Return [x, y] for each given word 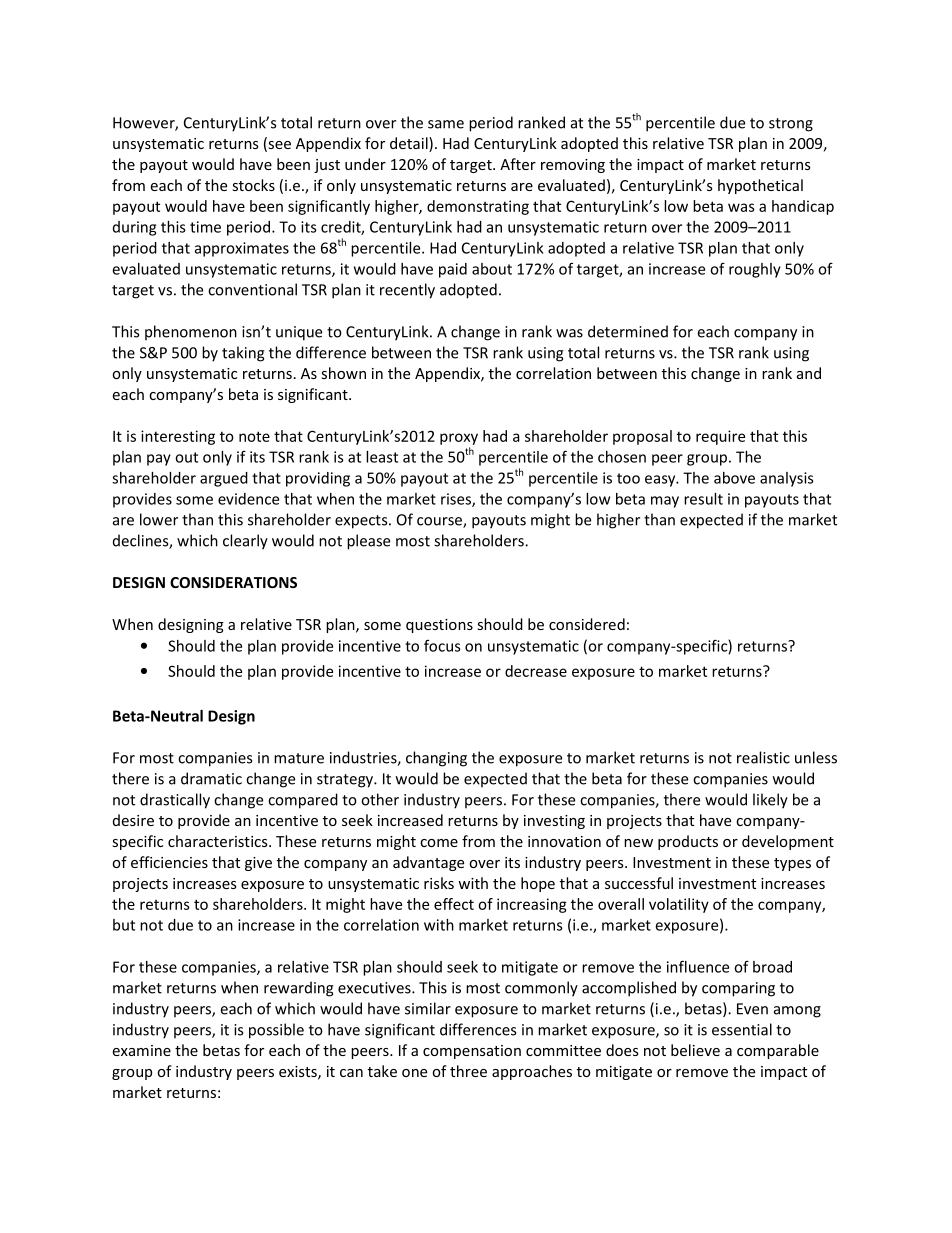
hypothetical [760, 186]
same [446, 124]
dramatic [211, 778]
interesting [178, 437]
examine [141, 1050]
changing [436, 759]
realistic [763, 757]
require [720, 437]
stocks [253, 185]
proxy [459, 439]
